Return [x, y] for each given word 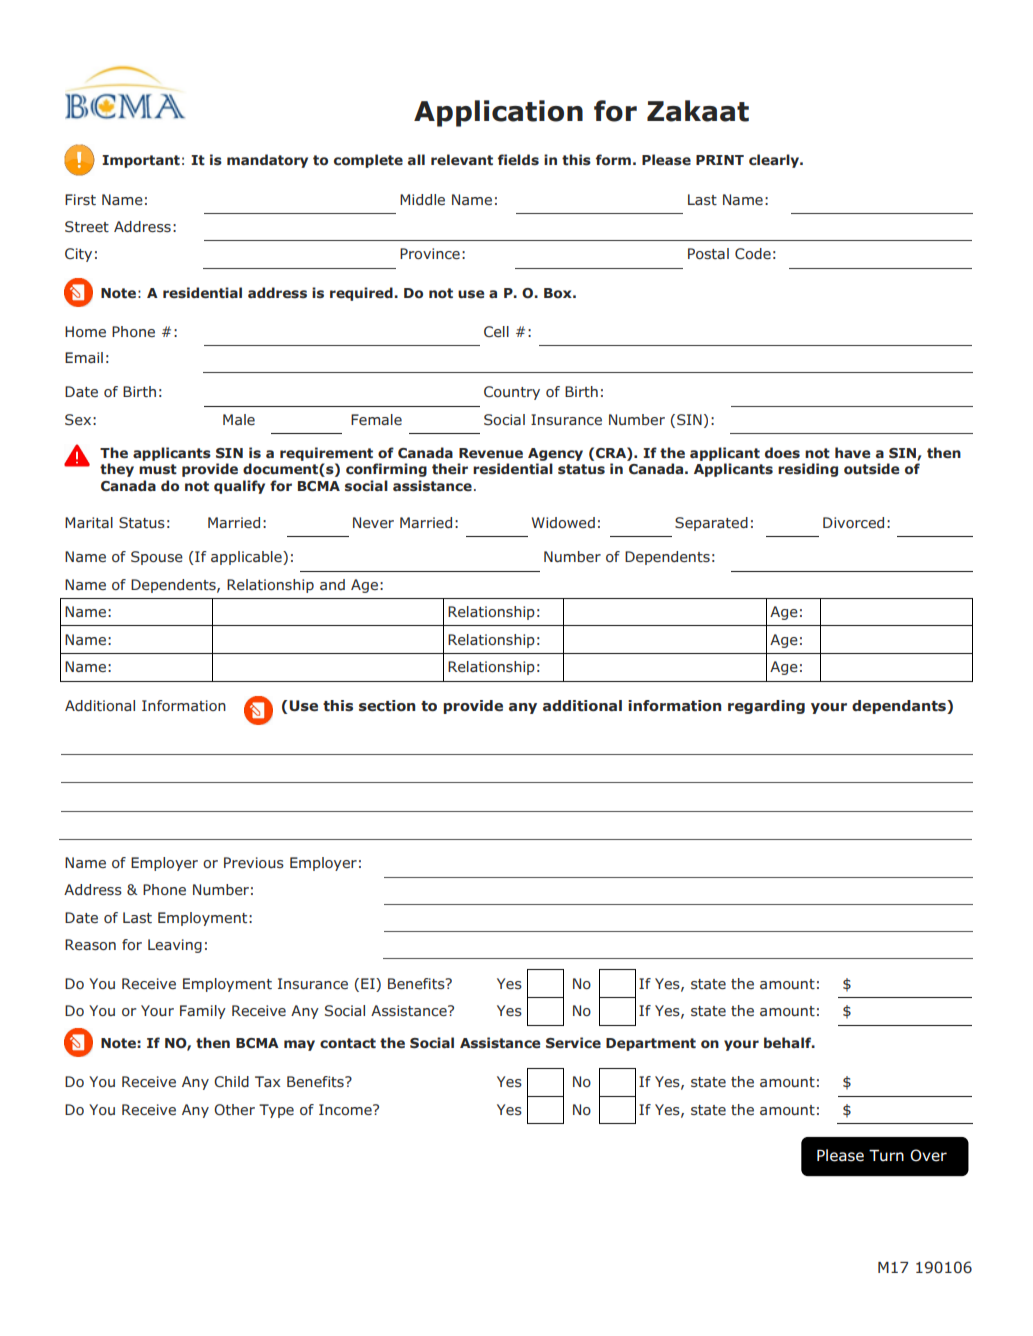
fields [518, 160]
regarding [766, 707]
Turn [886, 1156]
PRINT [720, 160]
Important [141, 161]
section [387, 706]
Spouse [157, 558]
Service [573, 1042]
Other [234, 1109]
